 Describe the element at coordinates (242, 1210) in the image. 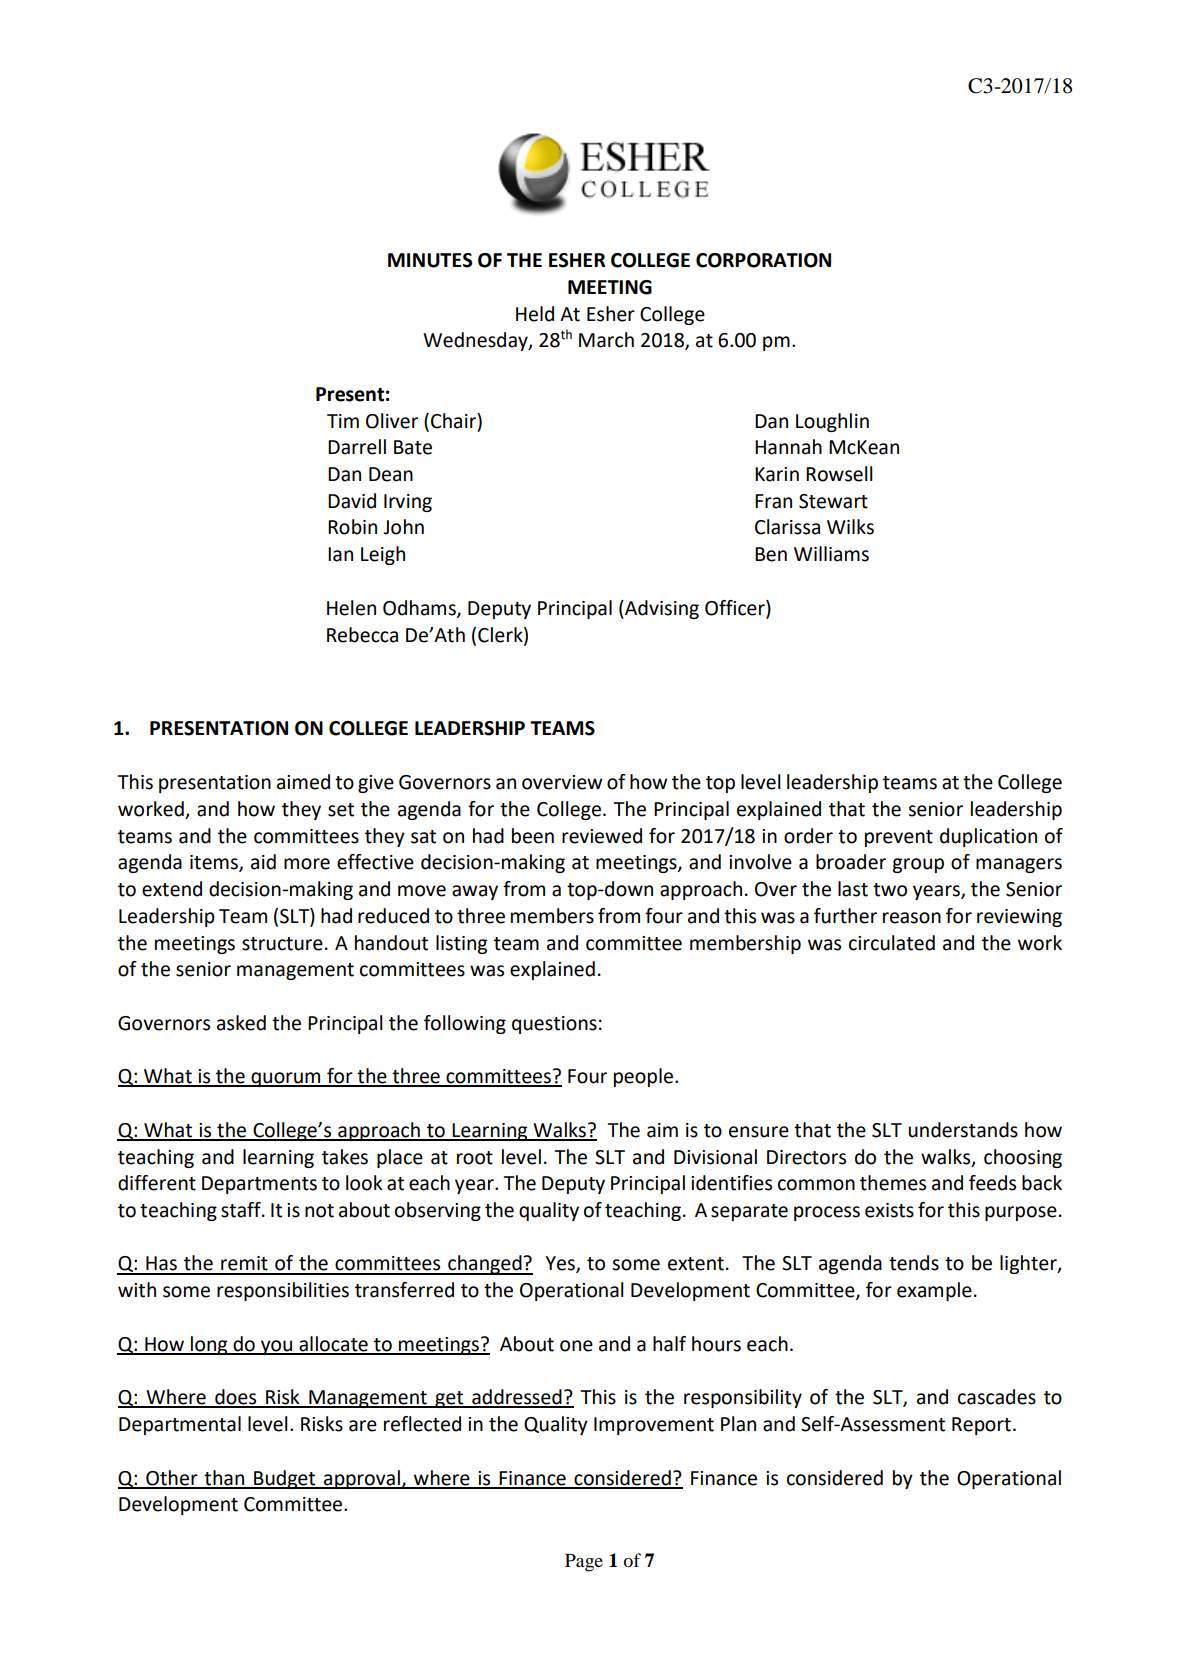

I see `staff` at that location.
